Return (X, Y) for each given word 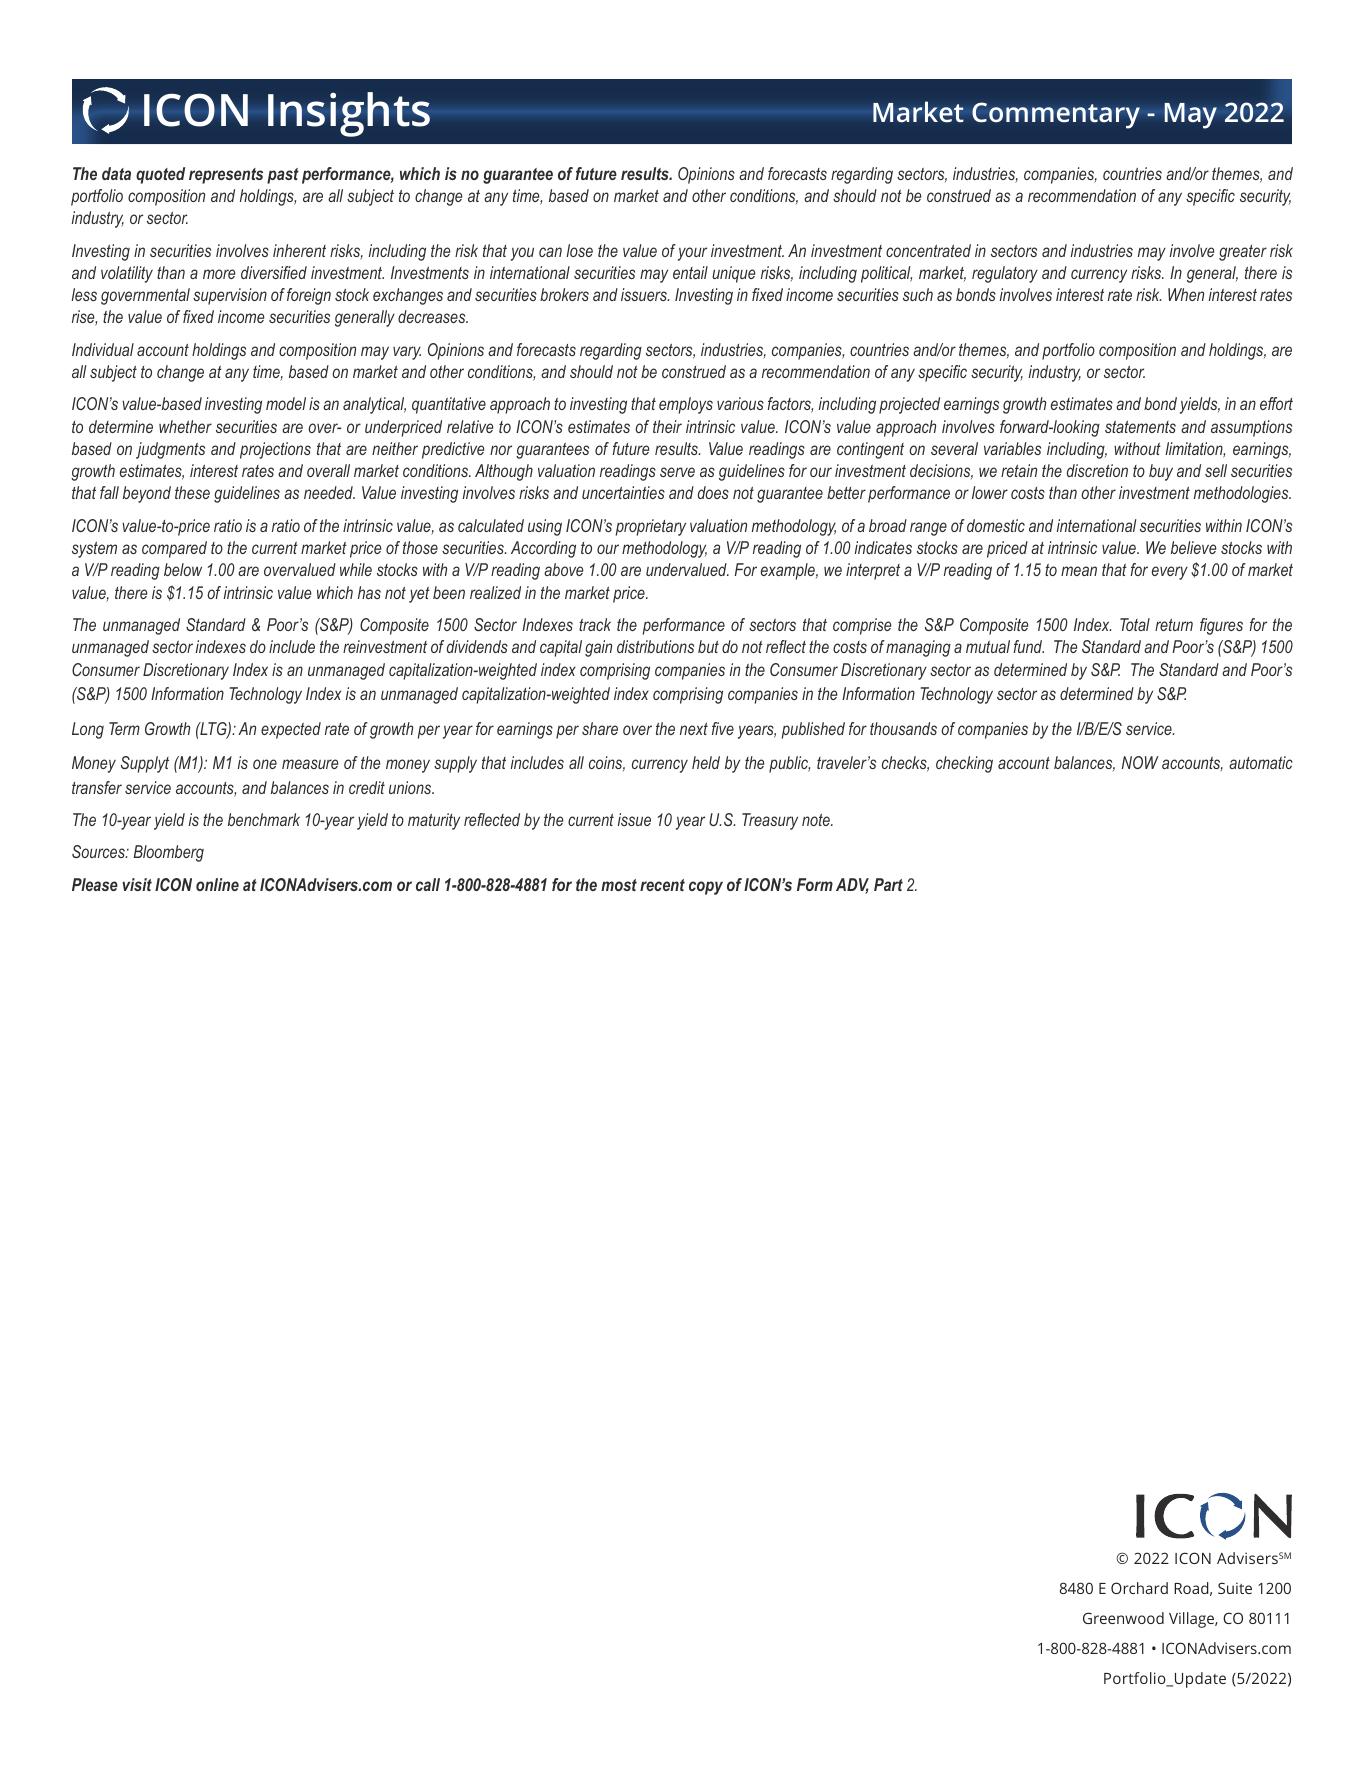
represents (226, 176)
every (1170, 573)
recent (662, 885)
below (183, 569)
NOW (1140, 762)
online (217, 884)
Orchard (1139, 1588)
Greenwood (1123, 1618)
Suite (1235, 1588)
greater (1243, 253)
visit (137, 884)
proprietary (651, 527)
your (692, 254)
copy (706, 888)
